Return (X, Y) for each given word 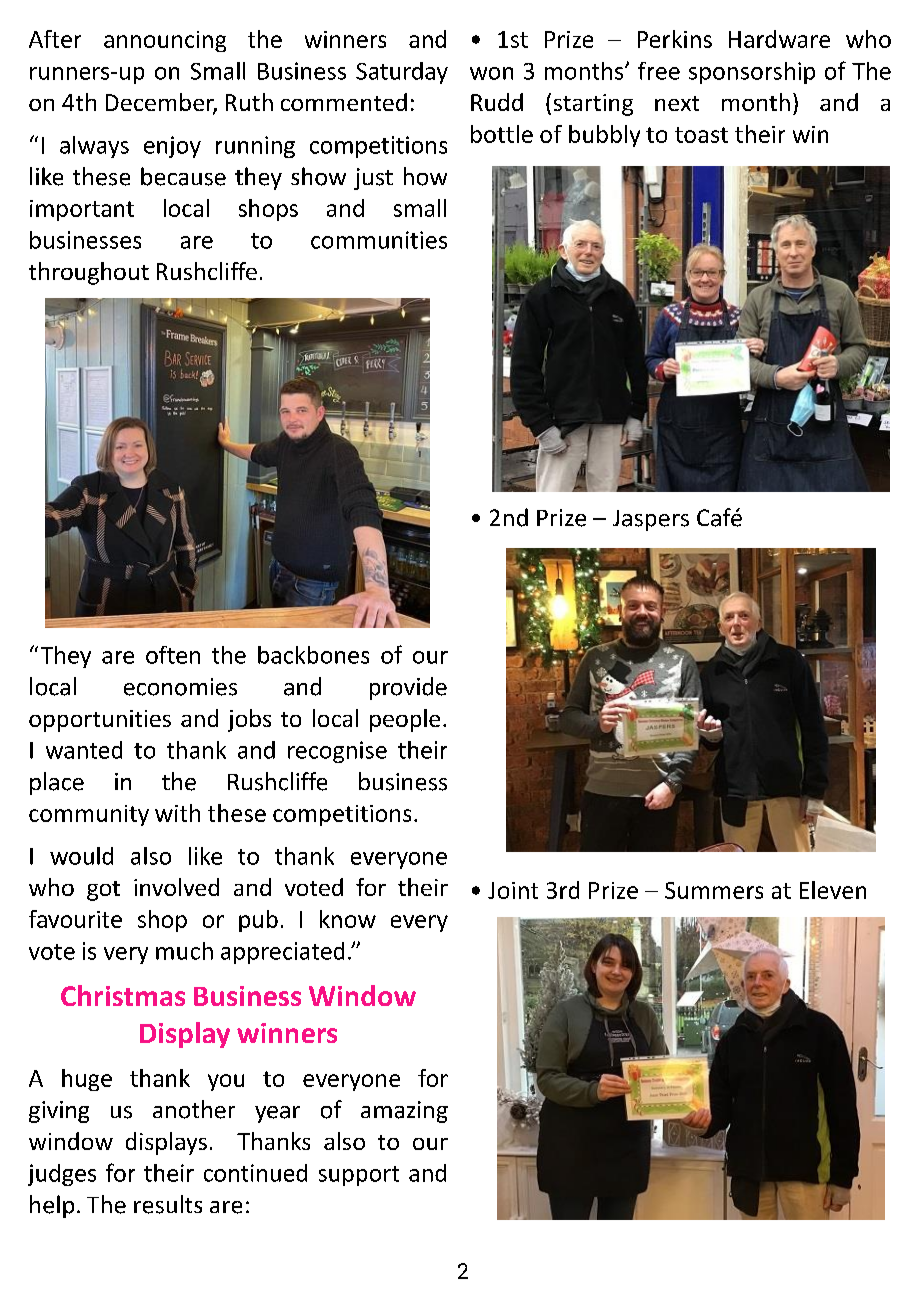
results (168, 1204)
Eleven (833, 890)
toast (701, 135)
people (405, 720)
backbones (313, 655)
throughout (89, 273)
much (184, 951)
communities (379, 240)
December (161, 103)
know (348, 919)
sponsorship (752, 73)
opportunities (100, 721)
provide (408, 688)
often (173, 655)
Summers (714, 890)
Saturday (402, 73)
